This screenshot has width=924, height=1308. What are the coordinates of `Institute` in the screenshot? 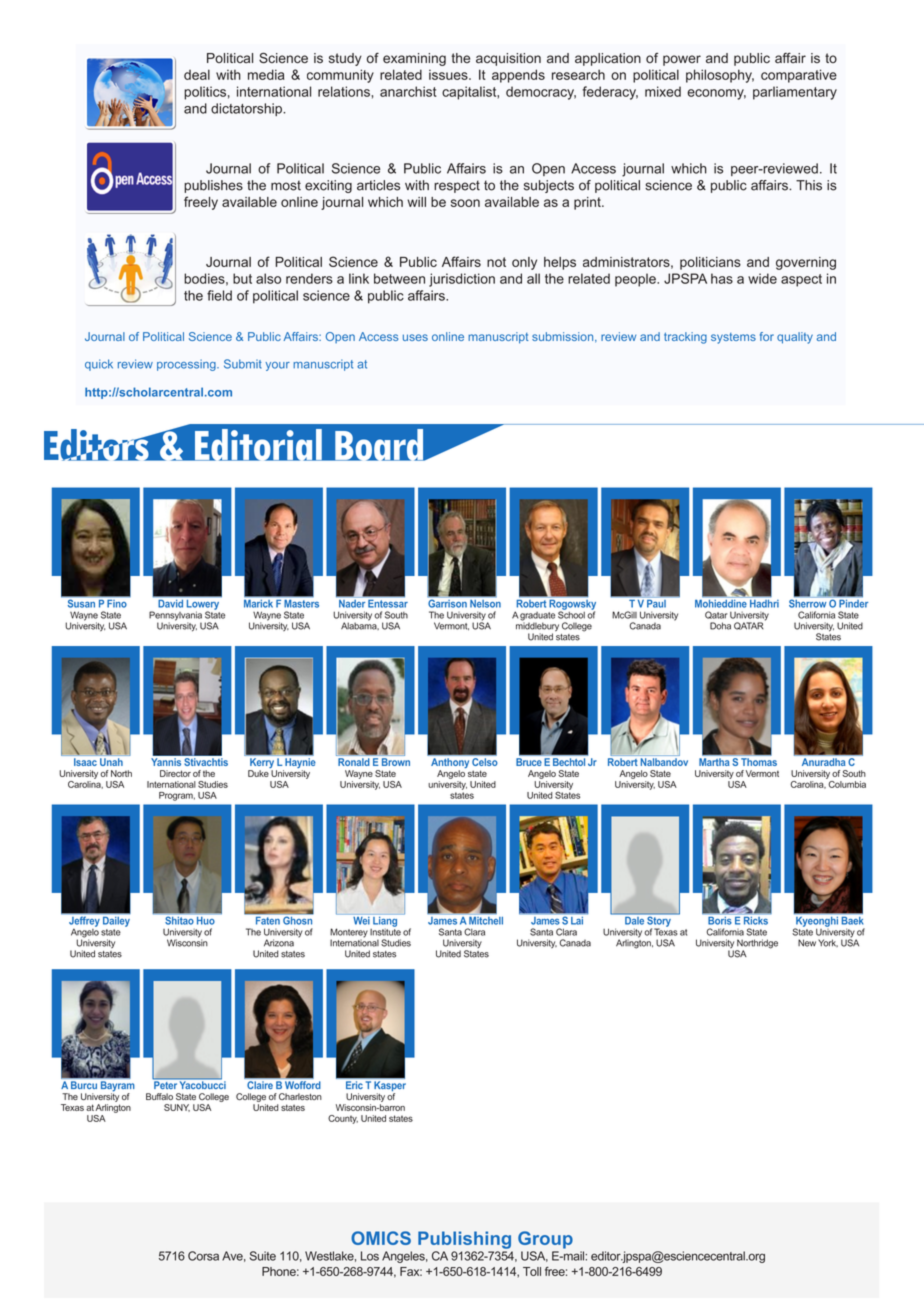 It's located at (385, 931).
